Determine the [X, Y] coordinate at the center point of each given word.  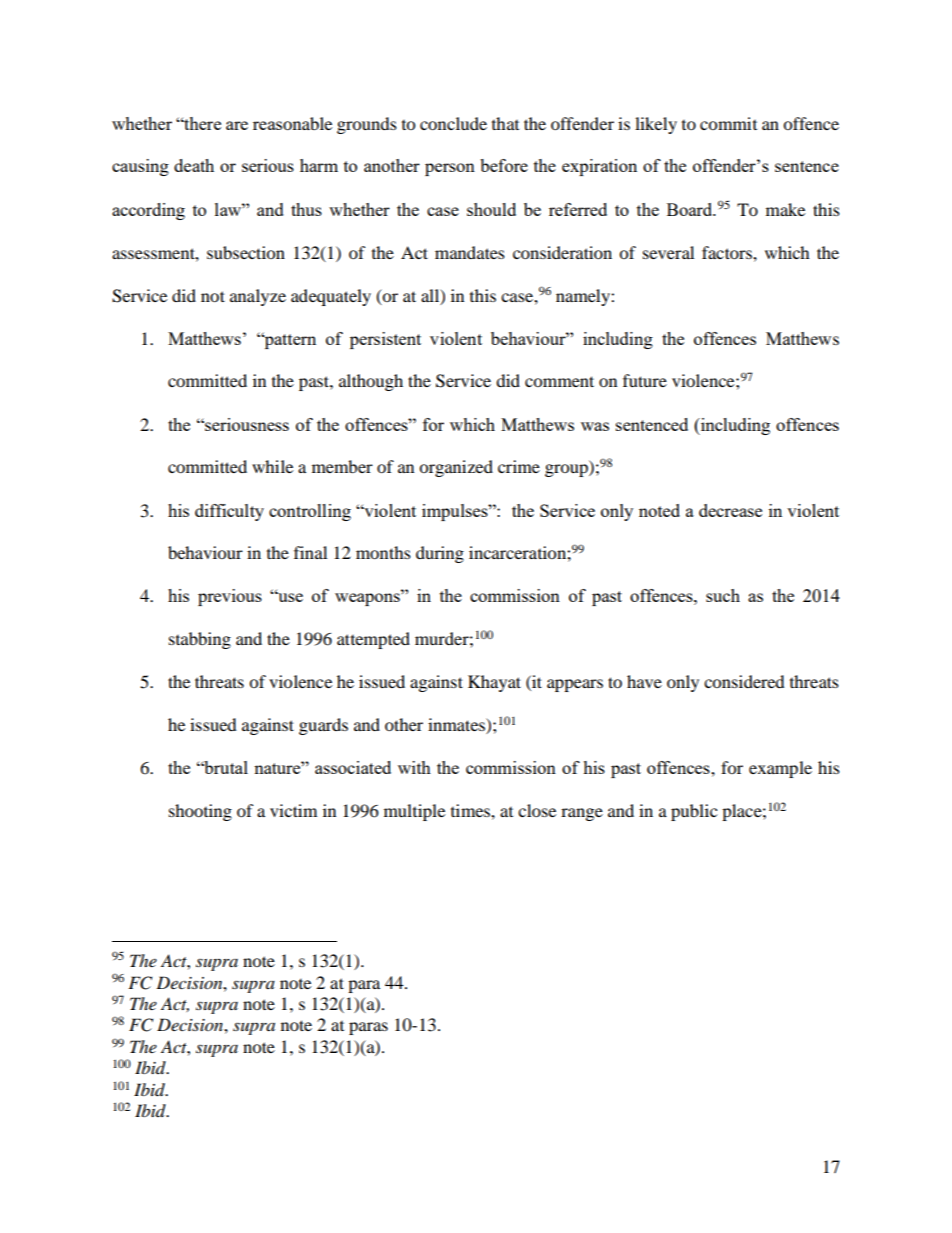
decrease [730, 510]
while [272, 466]
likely [656, 125]
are [237, 125]
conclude [453, 123]
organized [456, 468]
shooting [200, 812]
